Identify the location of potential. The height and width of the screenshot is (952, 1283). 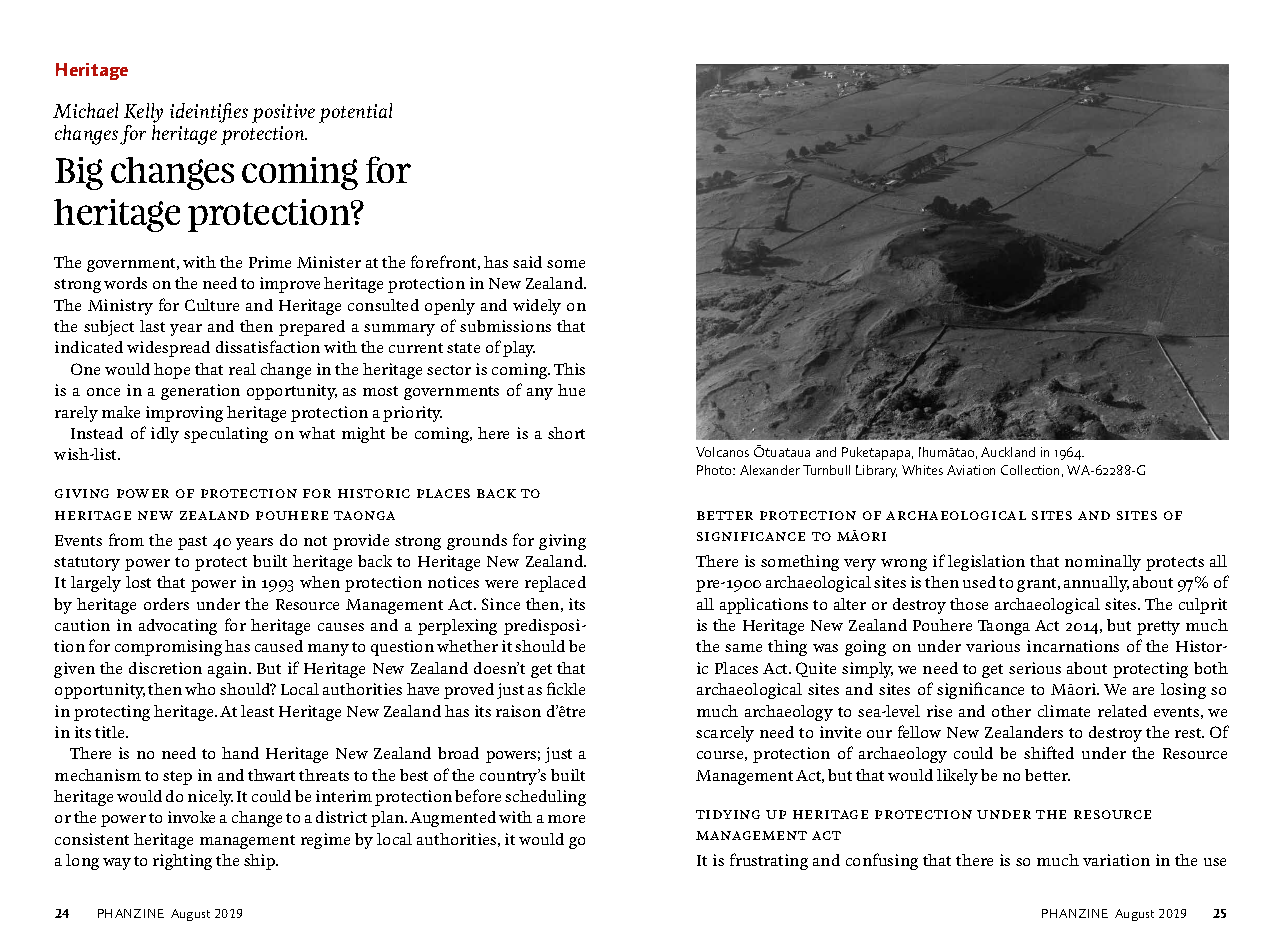
(355, 113).
